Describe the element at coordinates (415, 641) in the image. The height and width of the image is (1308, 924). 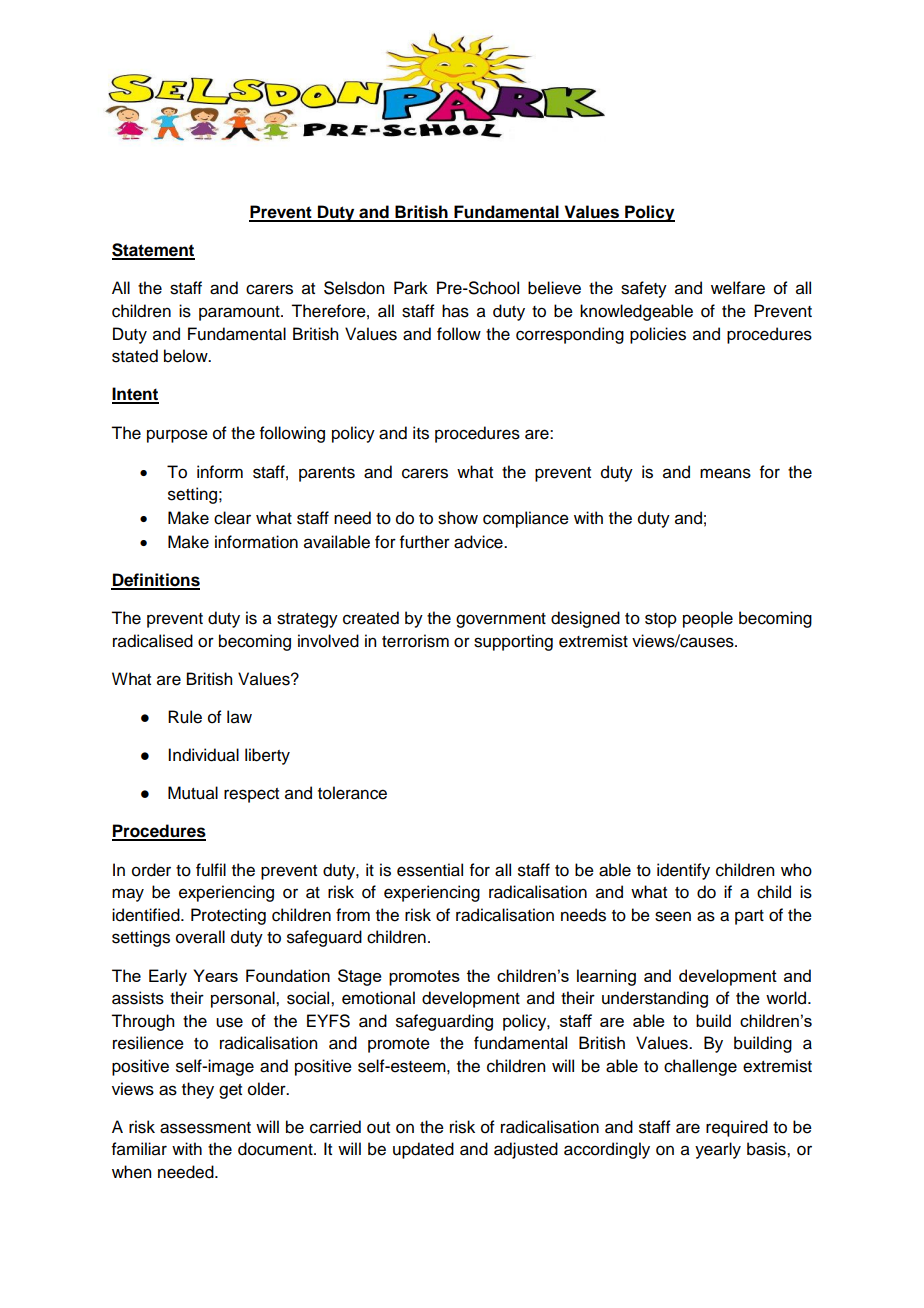
I see `terrorism` at that location.
